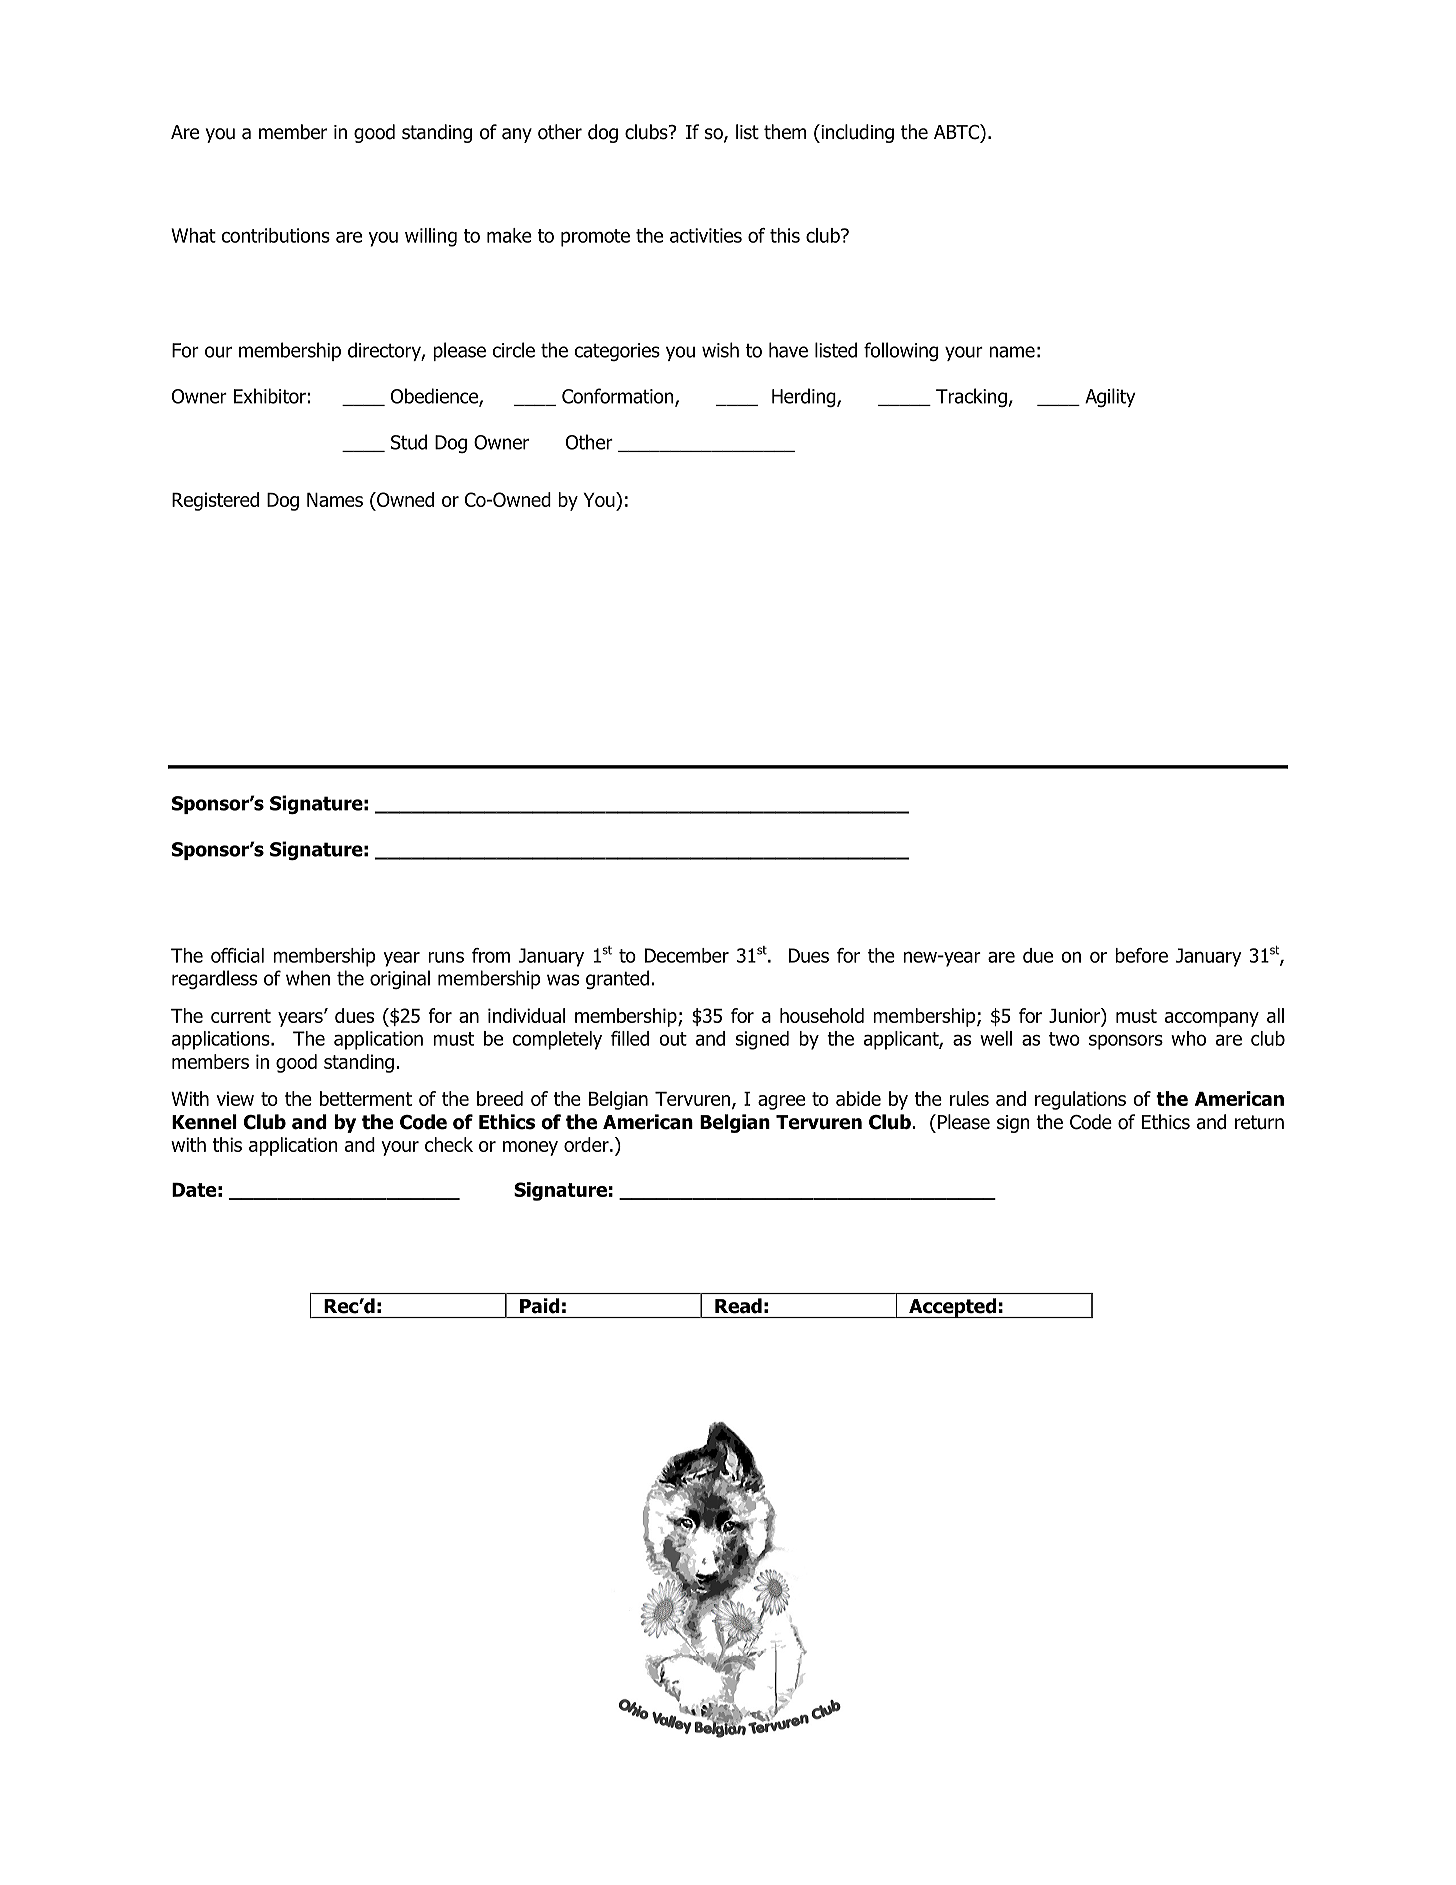 The width and height of the screenshot is (1456, 1885). I want to click on official, so click(237, 955).
